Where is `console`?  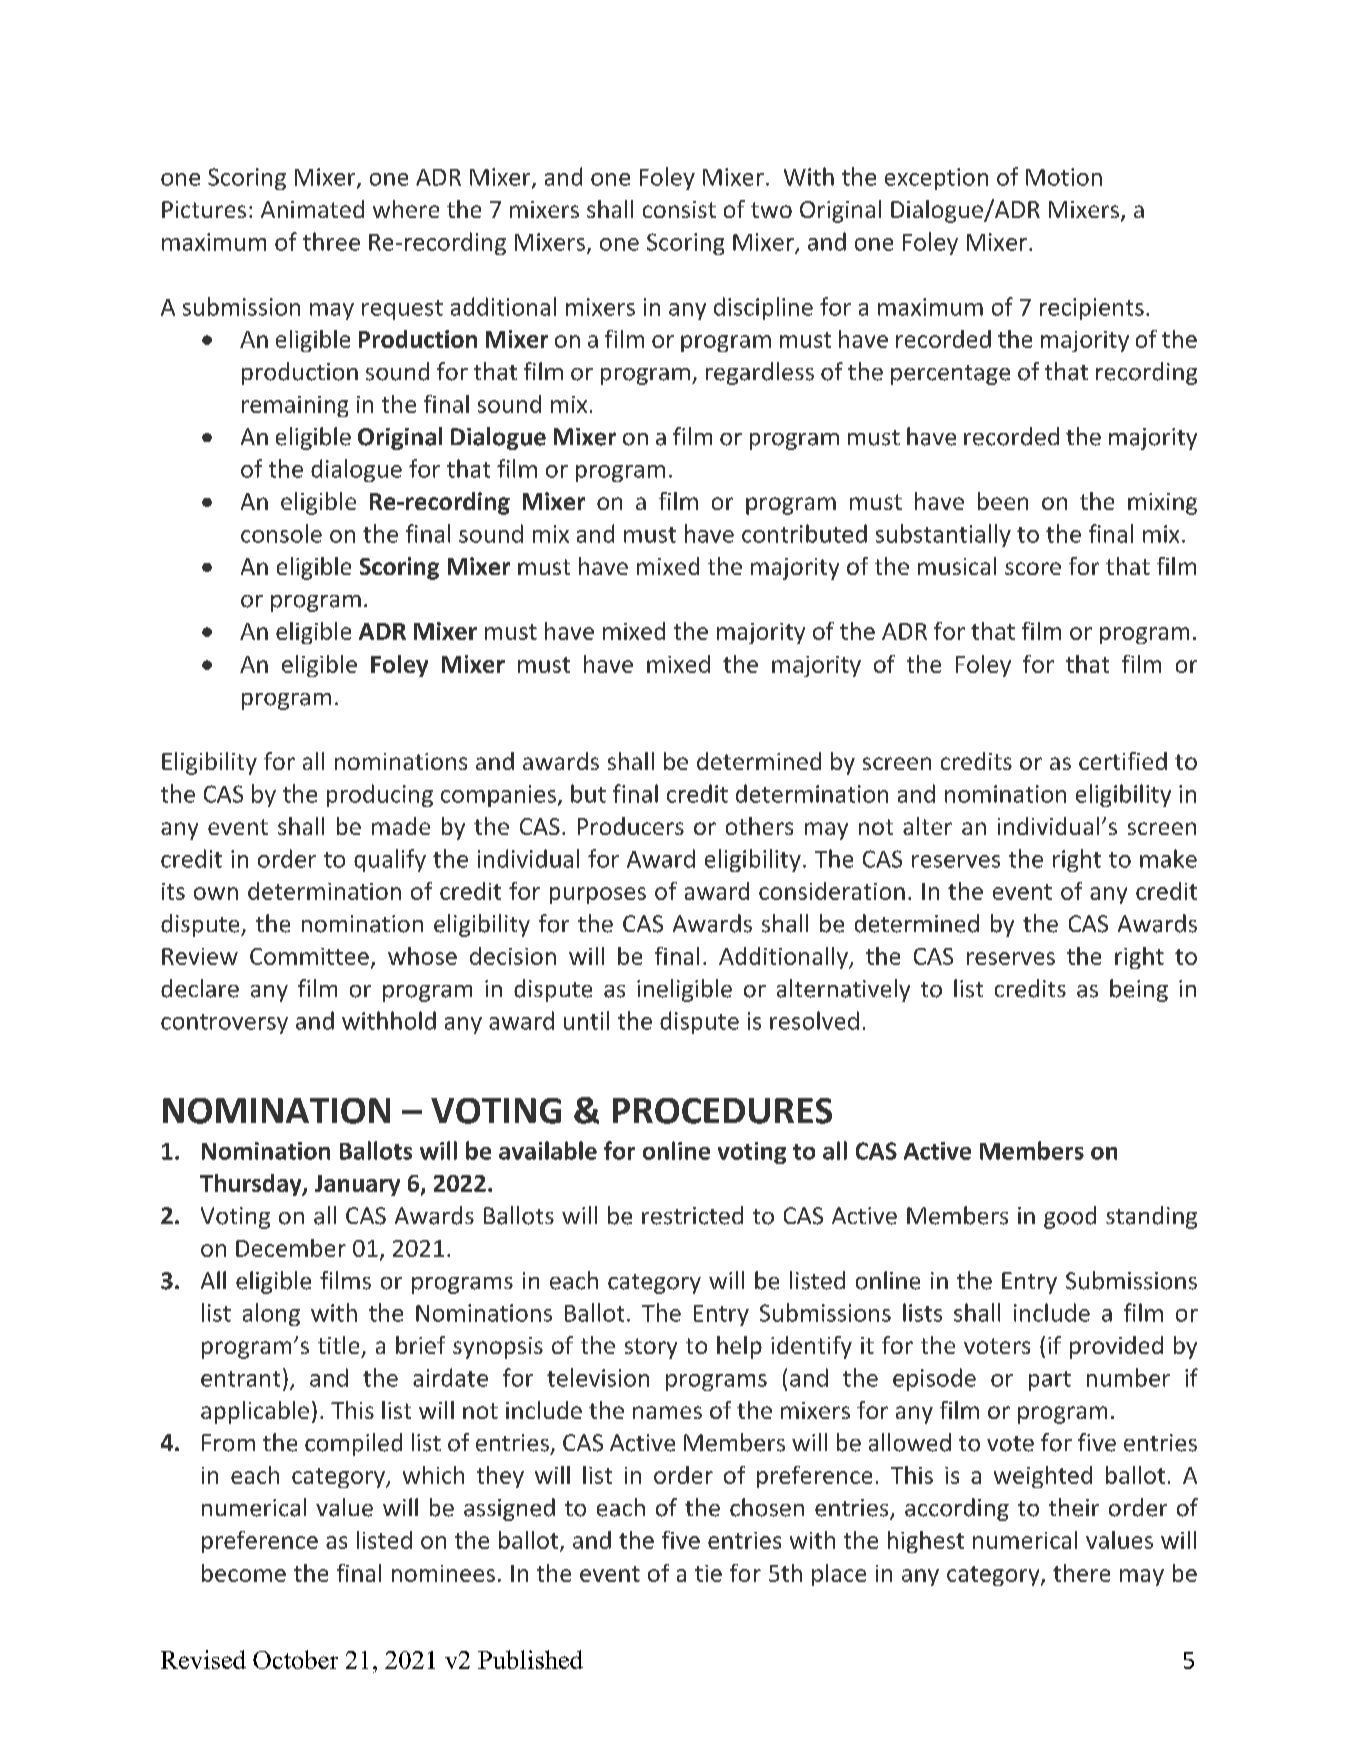
console is located at coordinates (281, 533).
